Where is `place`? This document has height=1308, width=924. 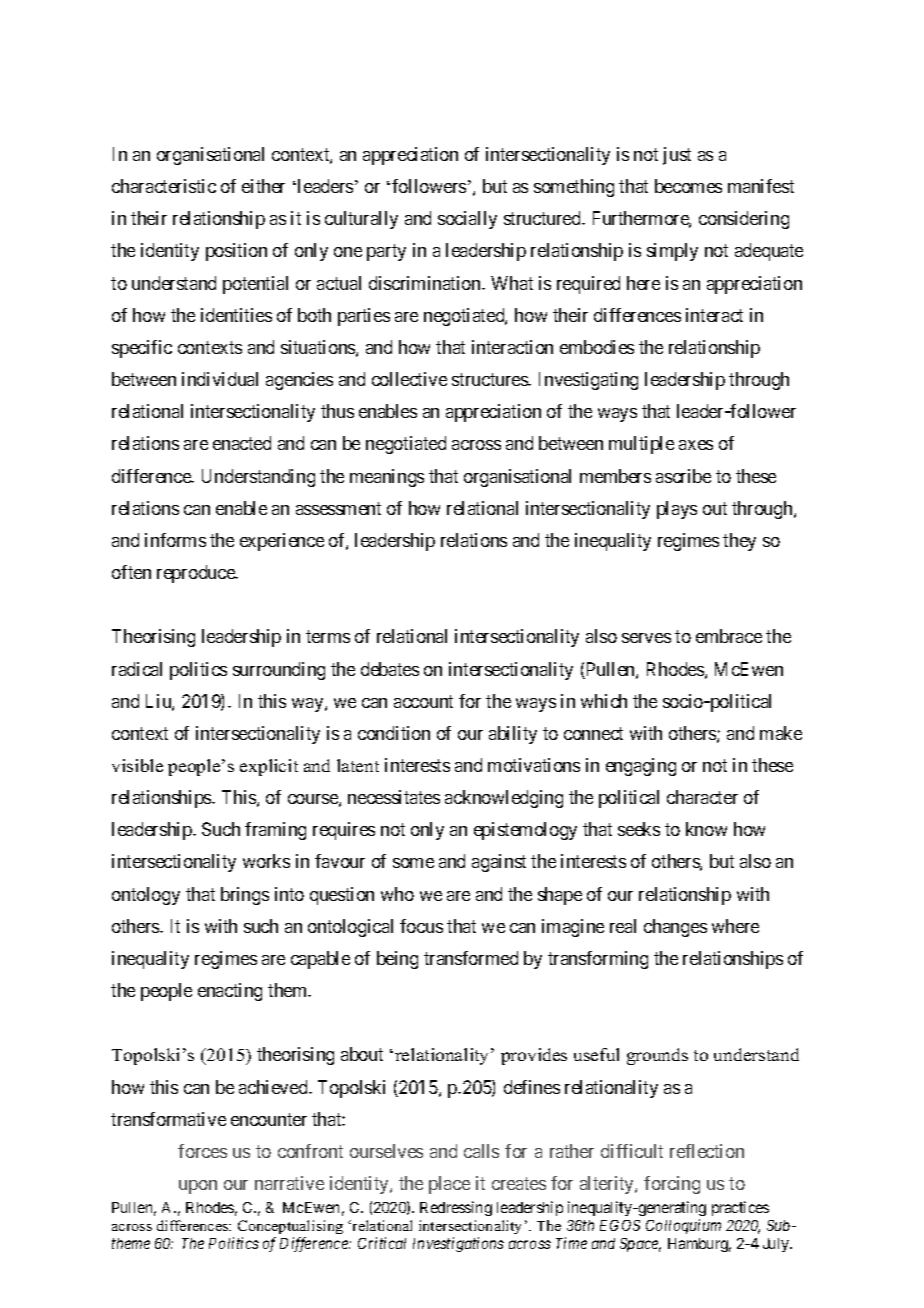 place is located at coordinates (449, 1185).
